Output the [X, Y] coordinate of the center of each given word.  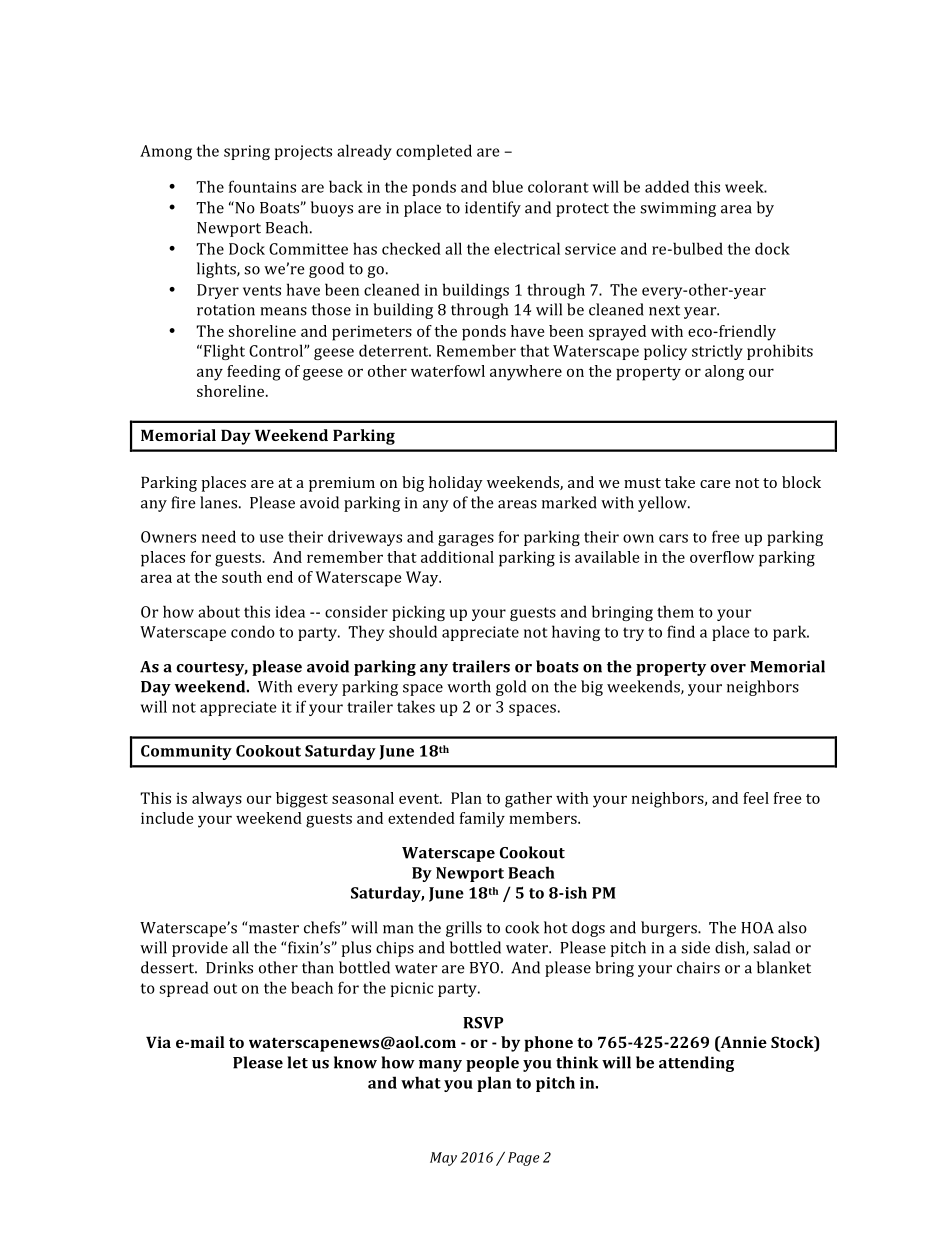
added [667, 186]
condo [253, 631]
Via [158, 1042]
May [443, 1159]
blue [507, 186]
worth [469, 686]
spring [247, 152]
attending [696, 1064]
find [681, 631]
